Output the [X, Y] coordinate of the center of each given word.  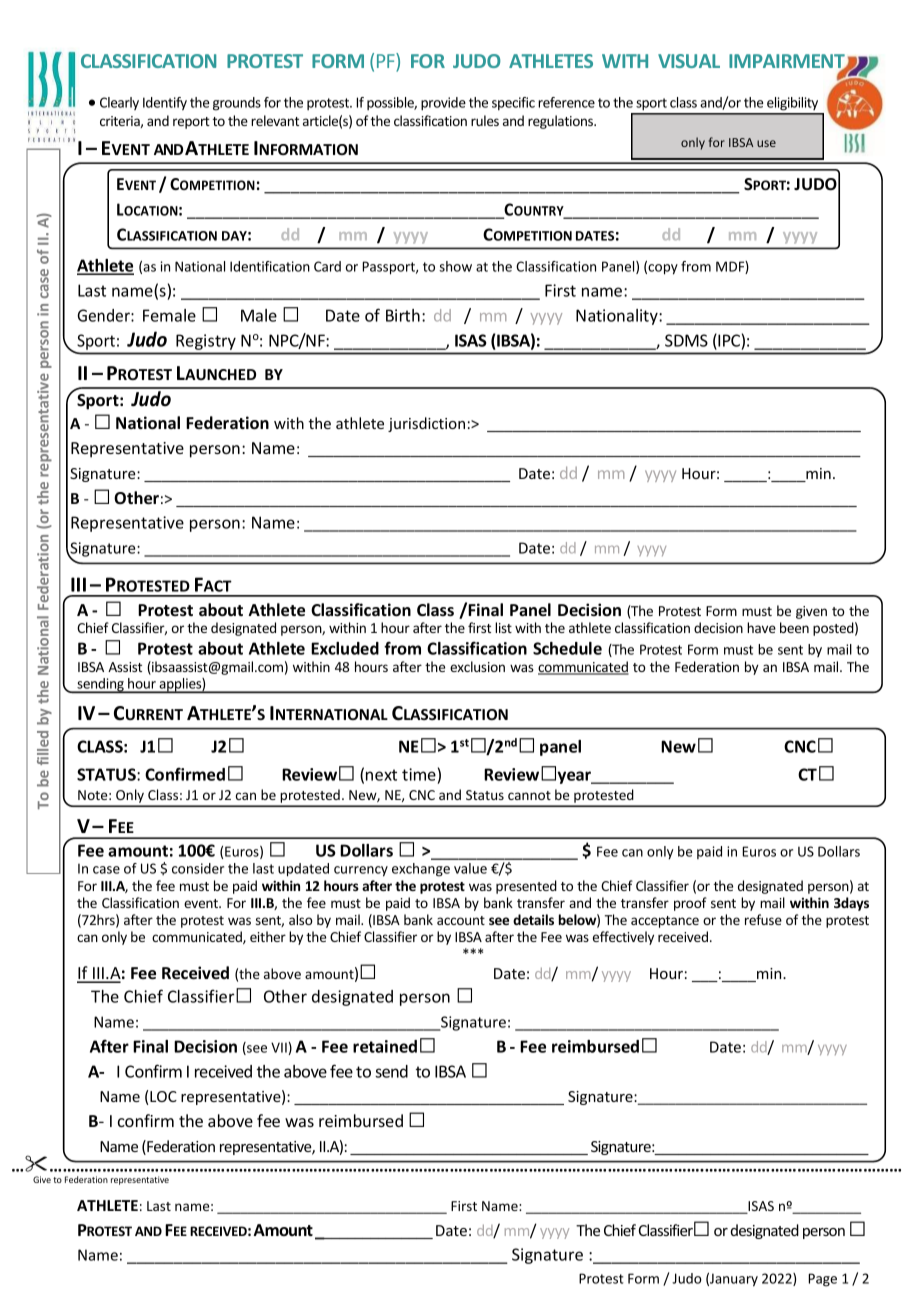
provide [443, 104]
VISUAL [689, 61]
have [761, 627]
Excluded [345, 648]
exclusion [477, 666]
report [191, 123]
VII [279, 1047]
